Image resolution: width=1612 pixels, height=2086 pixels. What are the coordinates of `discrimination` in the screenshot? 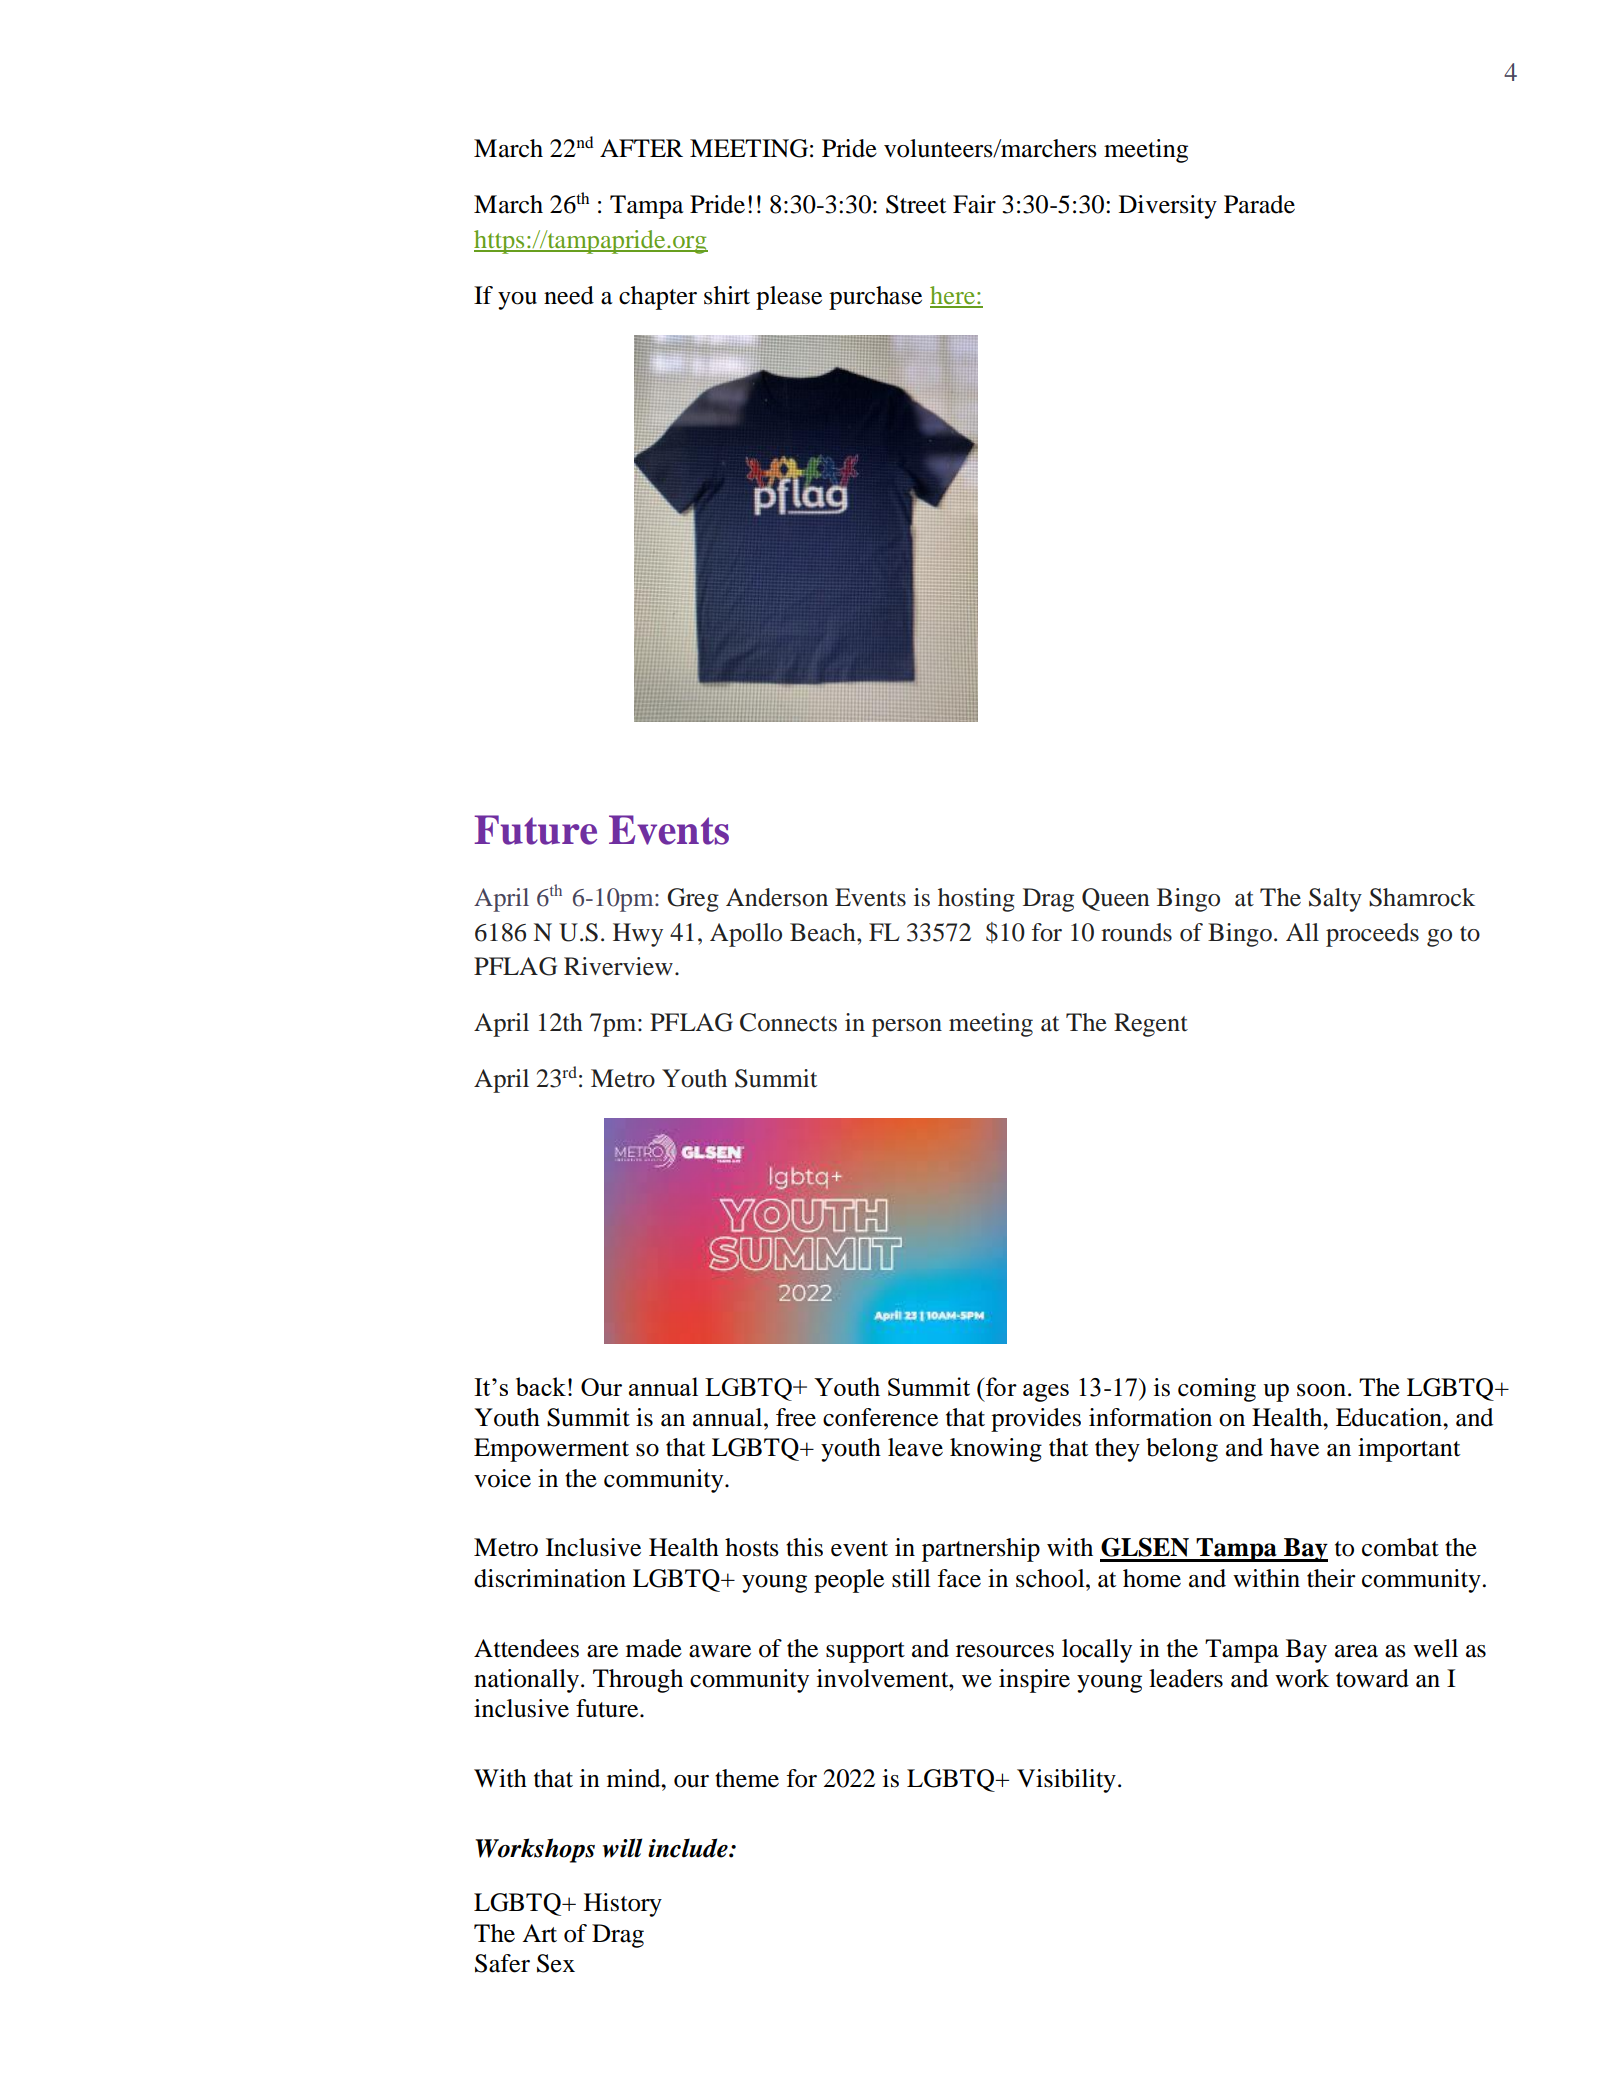 It's located at (550, 1578).
